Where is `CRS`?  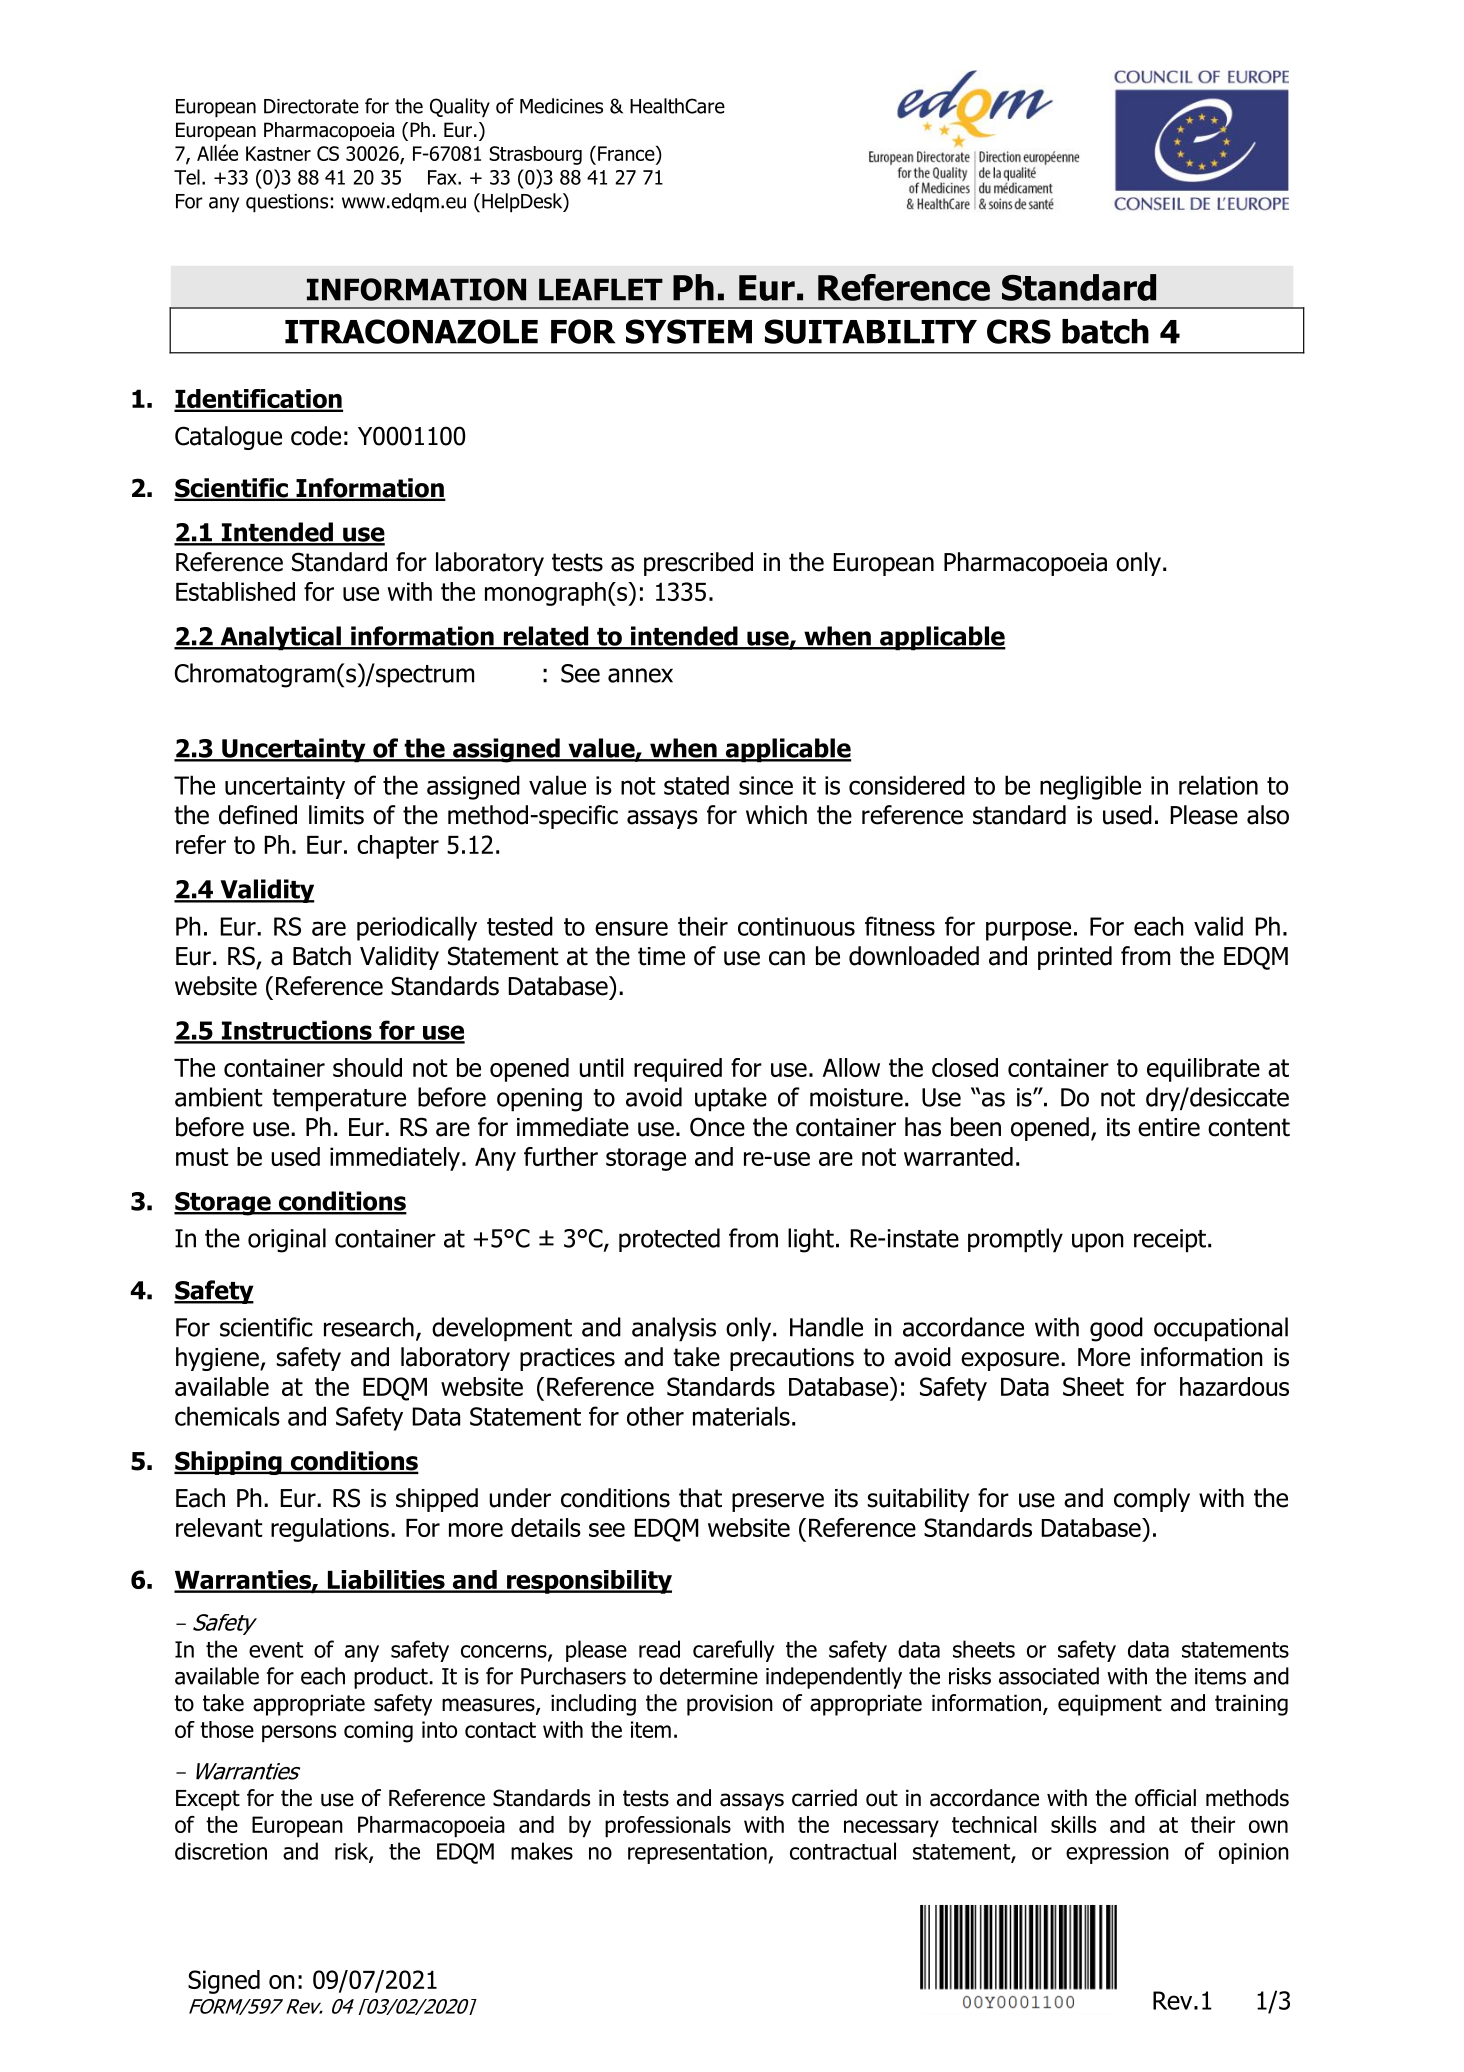 CRS is located at coordinates (1019, 331).
